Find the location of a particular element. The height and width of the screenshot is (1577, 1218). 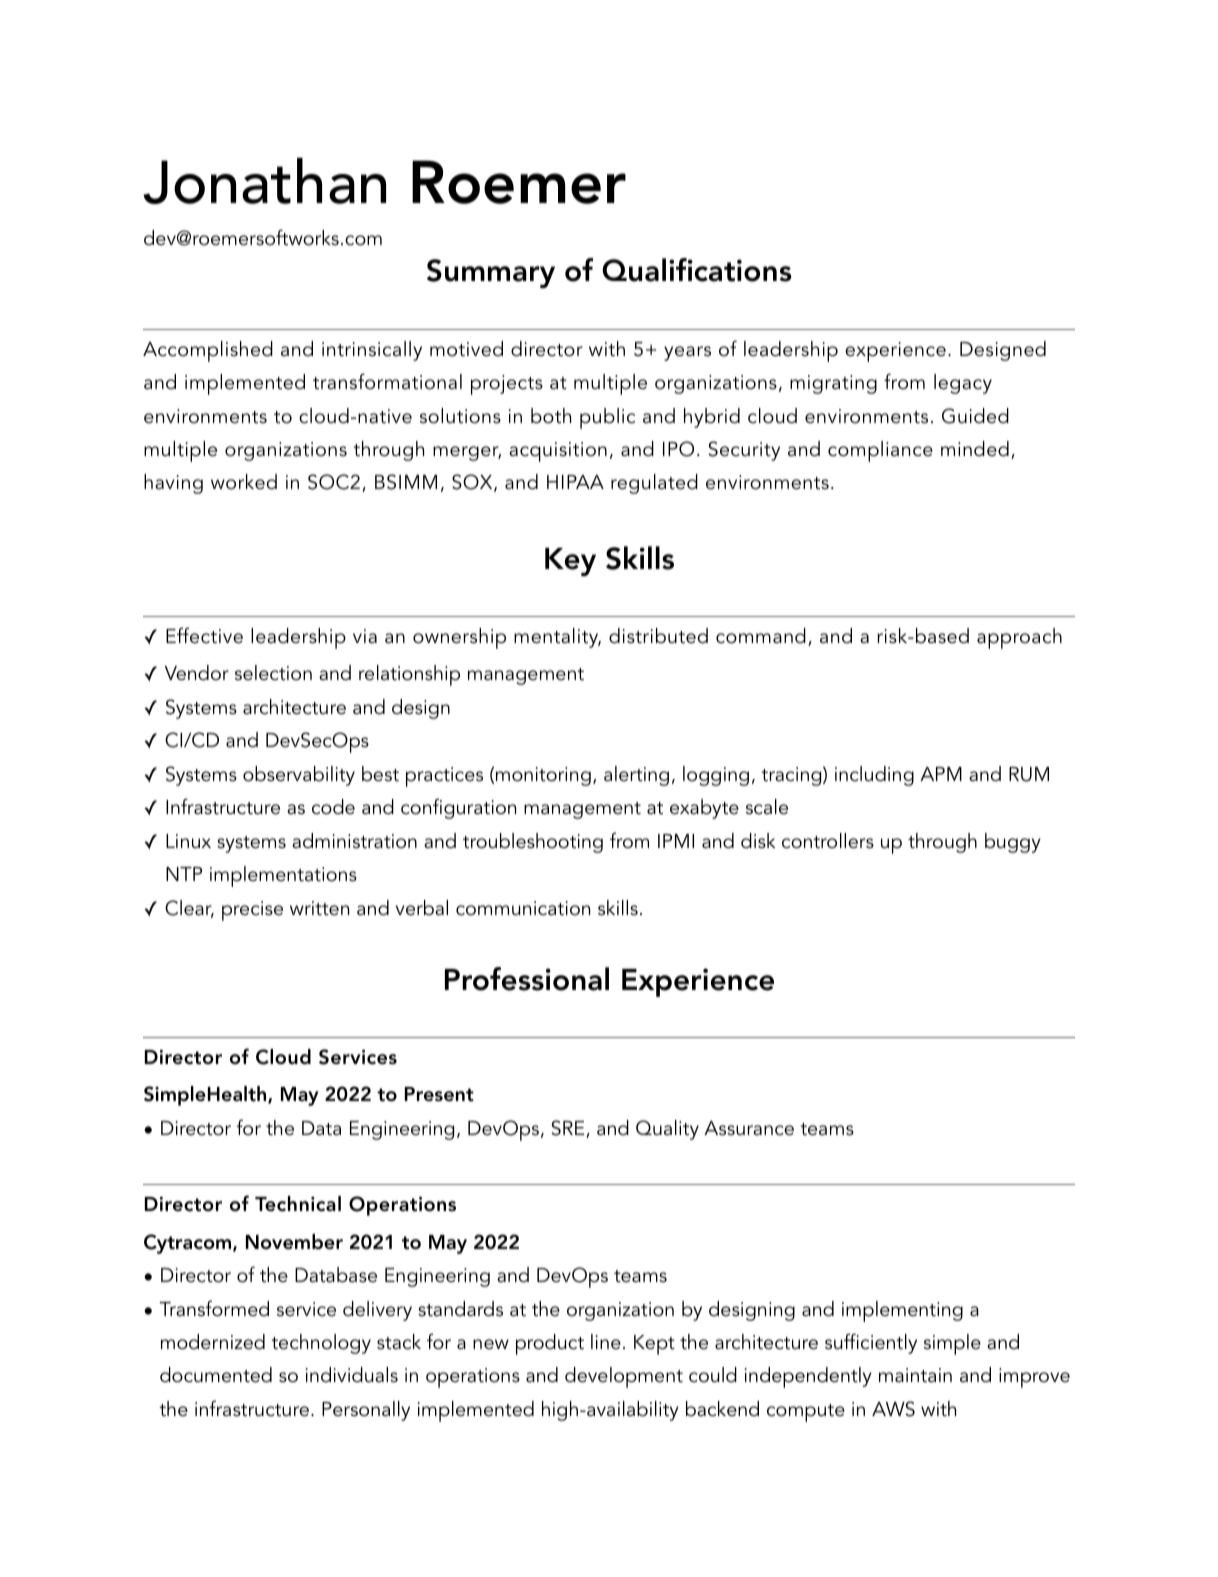

maintain is located at coordinates (915, 1375).
